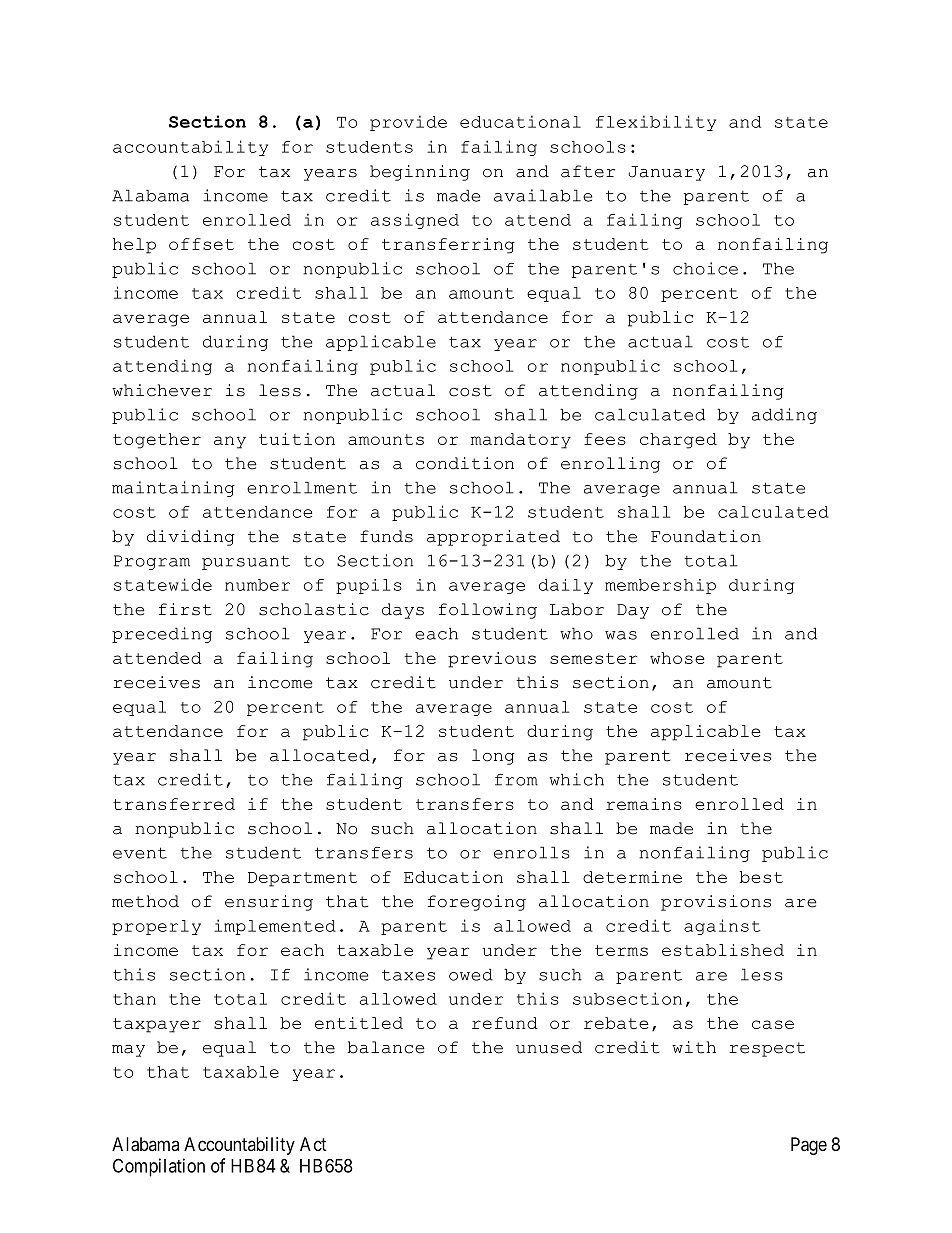 This screenshot has width=952, height=1233. What do you see at coordinates (706, 536) in the screenshot?
I see `Foundation` at bounding box center [706, 536].
